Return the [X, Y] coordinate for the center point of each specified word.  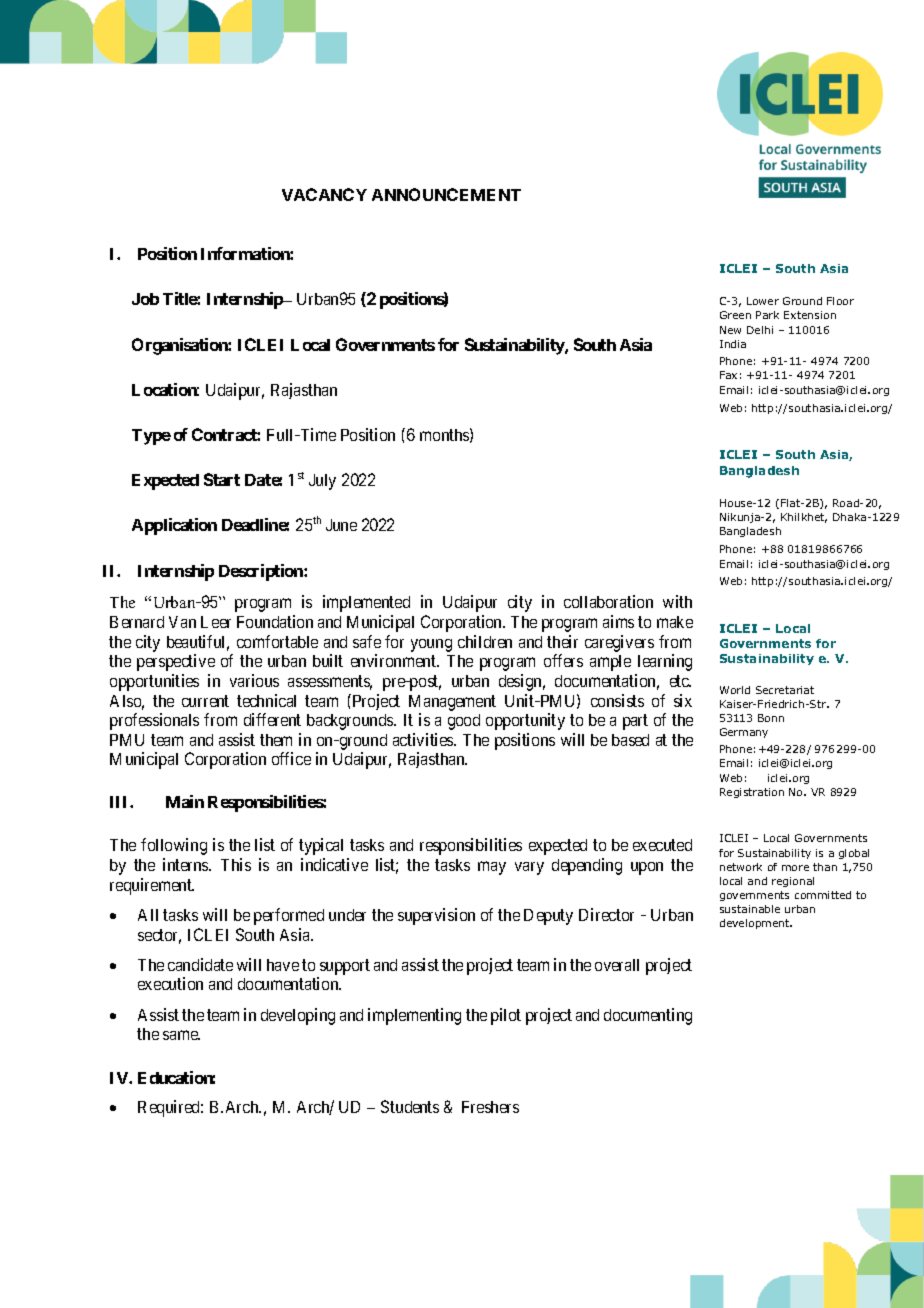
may [492, 868]
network [741, 867]
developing [298, 1016]
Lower [763, 301]
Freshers [490, 1107]
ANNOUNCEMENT [446, 194]
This [236, 864]
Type [151, 437]
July [322, 482]
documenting [648, 1016]
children [485, 641]
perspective [176, 662]
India [733, 344]
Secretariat [785, 690]
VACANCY [324, 194]
